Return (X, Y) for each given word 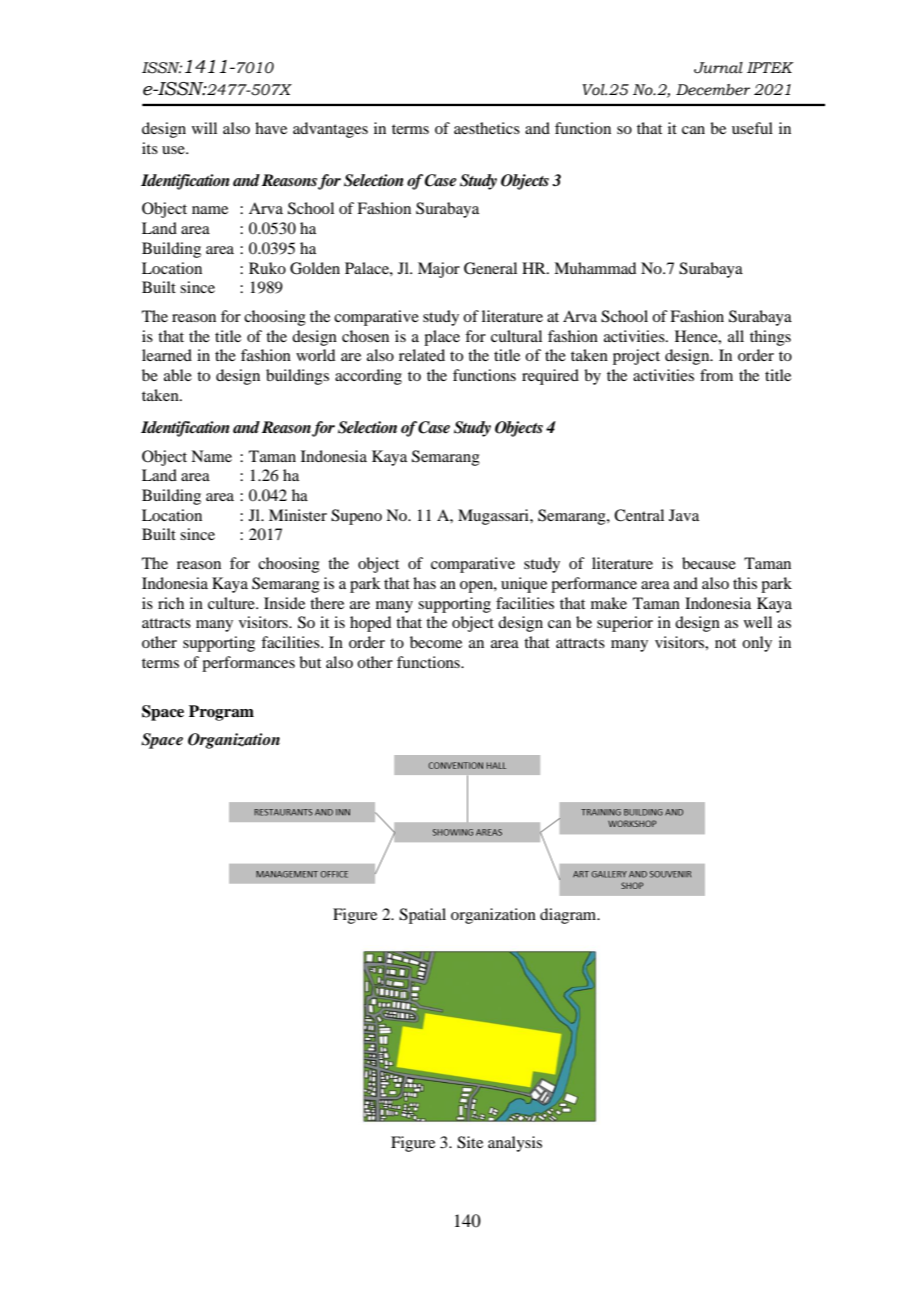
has (424, 583)
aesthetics (487, 128)
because (709, 563)
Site (470, 1142)
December (713, 90)
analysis (515, 1144)
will (204, 128)
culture (232, 603)
